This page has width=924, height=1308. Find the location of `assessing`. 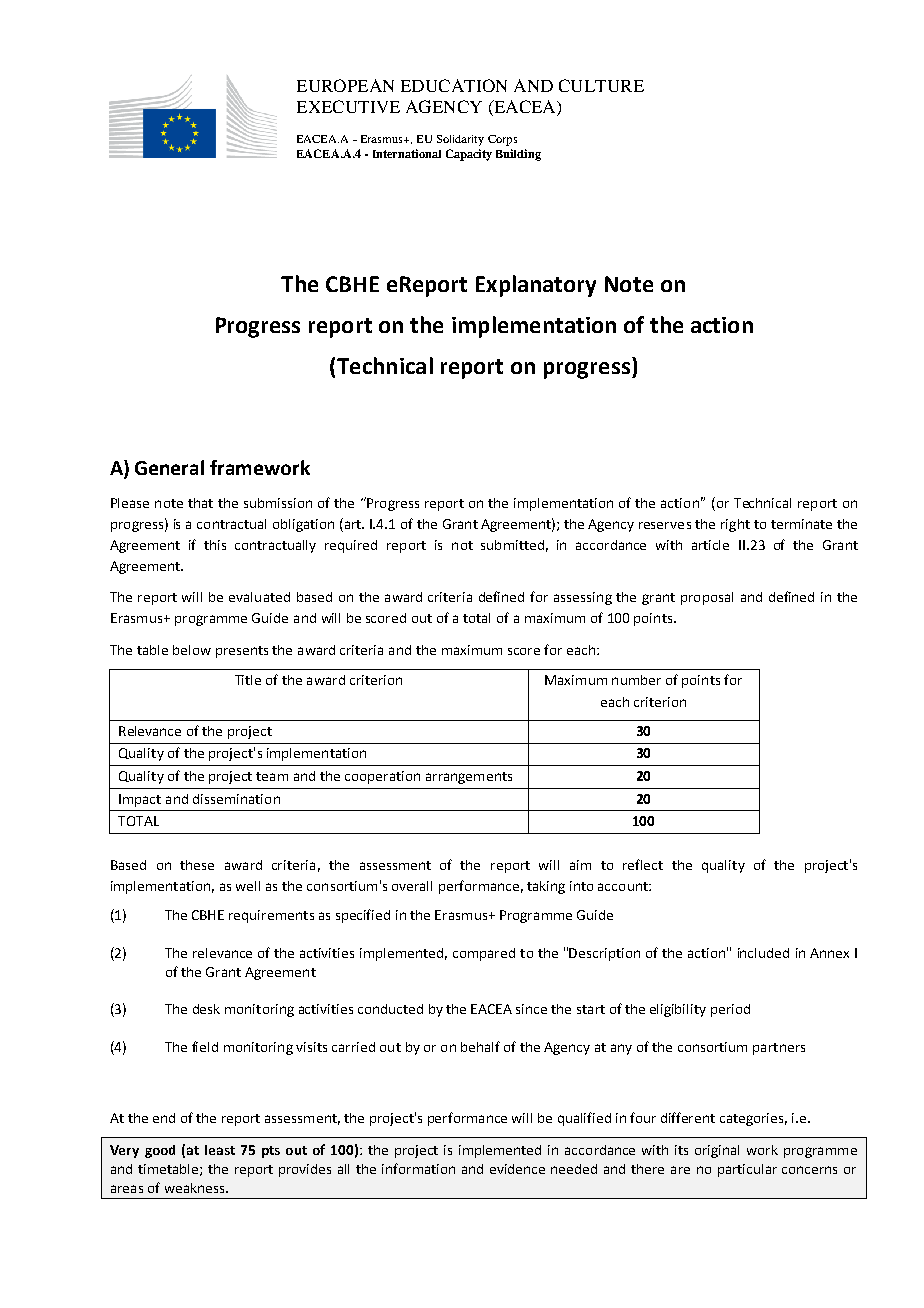

assessing is located at coordinates (583, 598).
